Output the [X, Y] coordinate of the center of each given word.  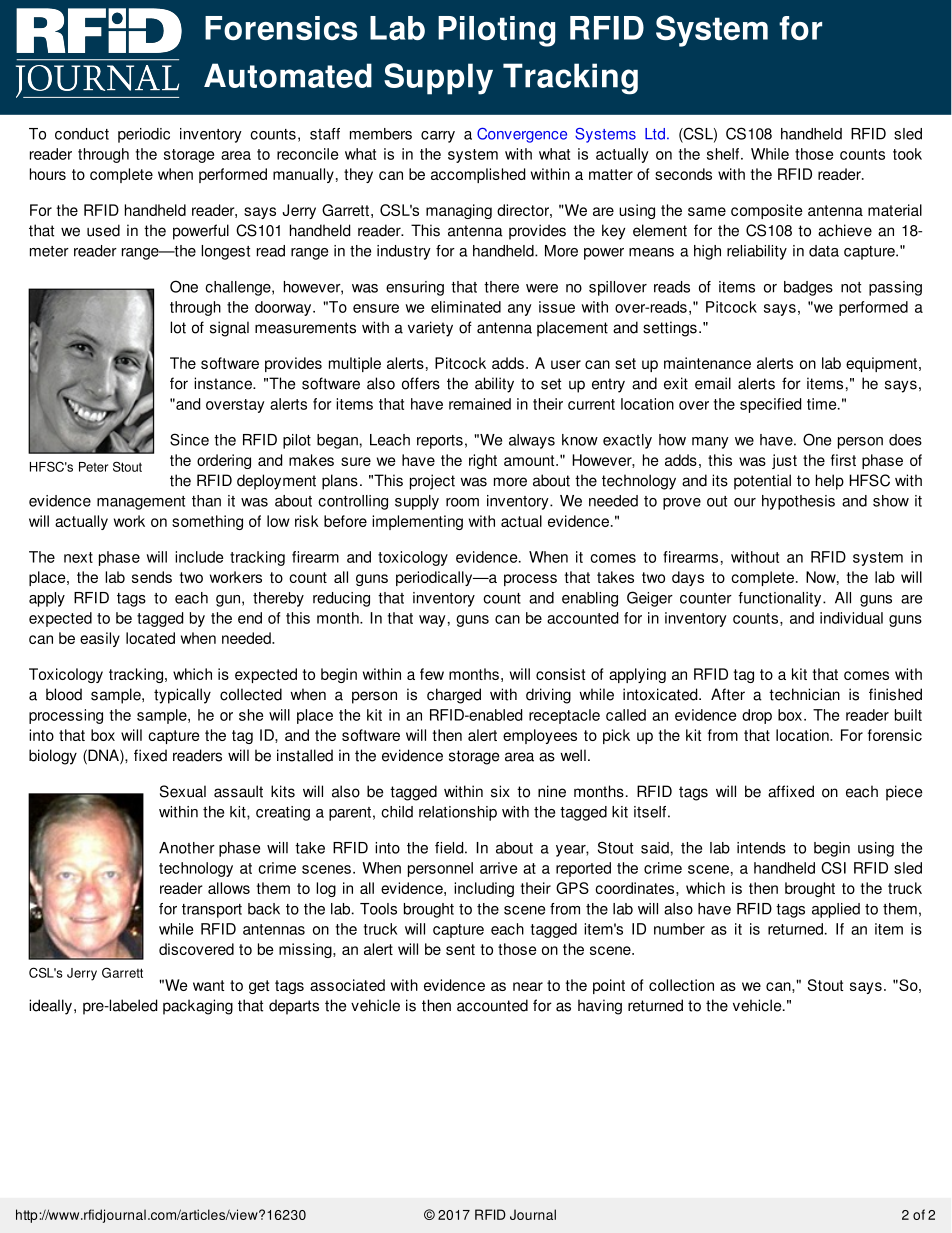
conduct [82, 134]
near [528, 986]
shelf [724, 154]
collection [681, 985]
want [208, 985]
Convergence [522, 135]
